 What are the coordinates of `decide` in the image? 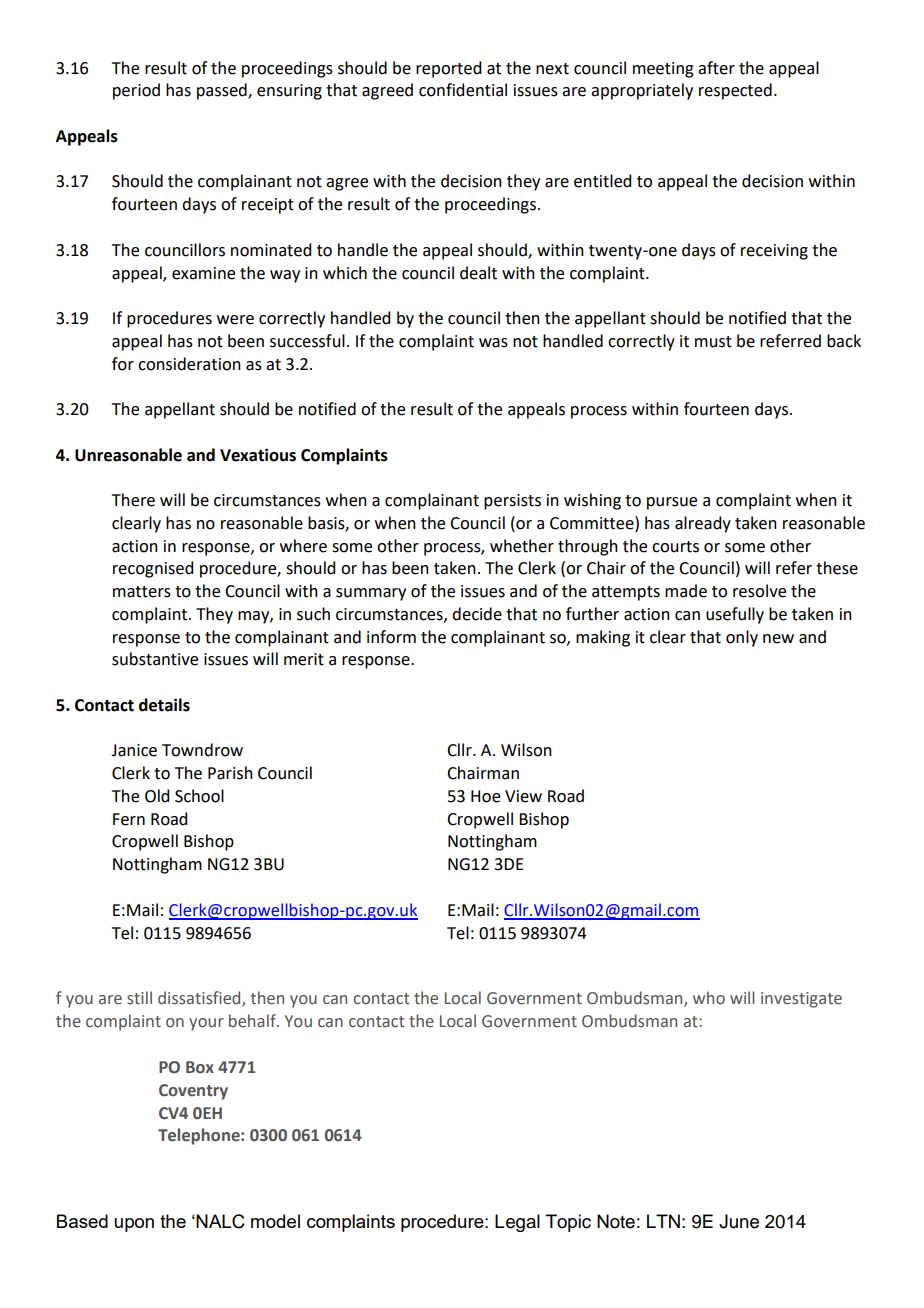 It's located at (477, 614).
